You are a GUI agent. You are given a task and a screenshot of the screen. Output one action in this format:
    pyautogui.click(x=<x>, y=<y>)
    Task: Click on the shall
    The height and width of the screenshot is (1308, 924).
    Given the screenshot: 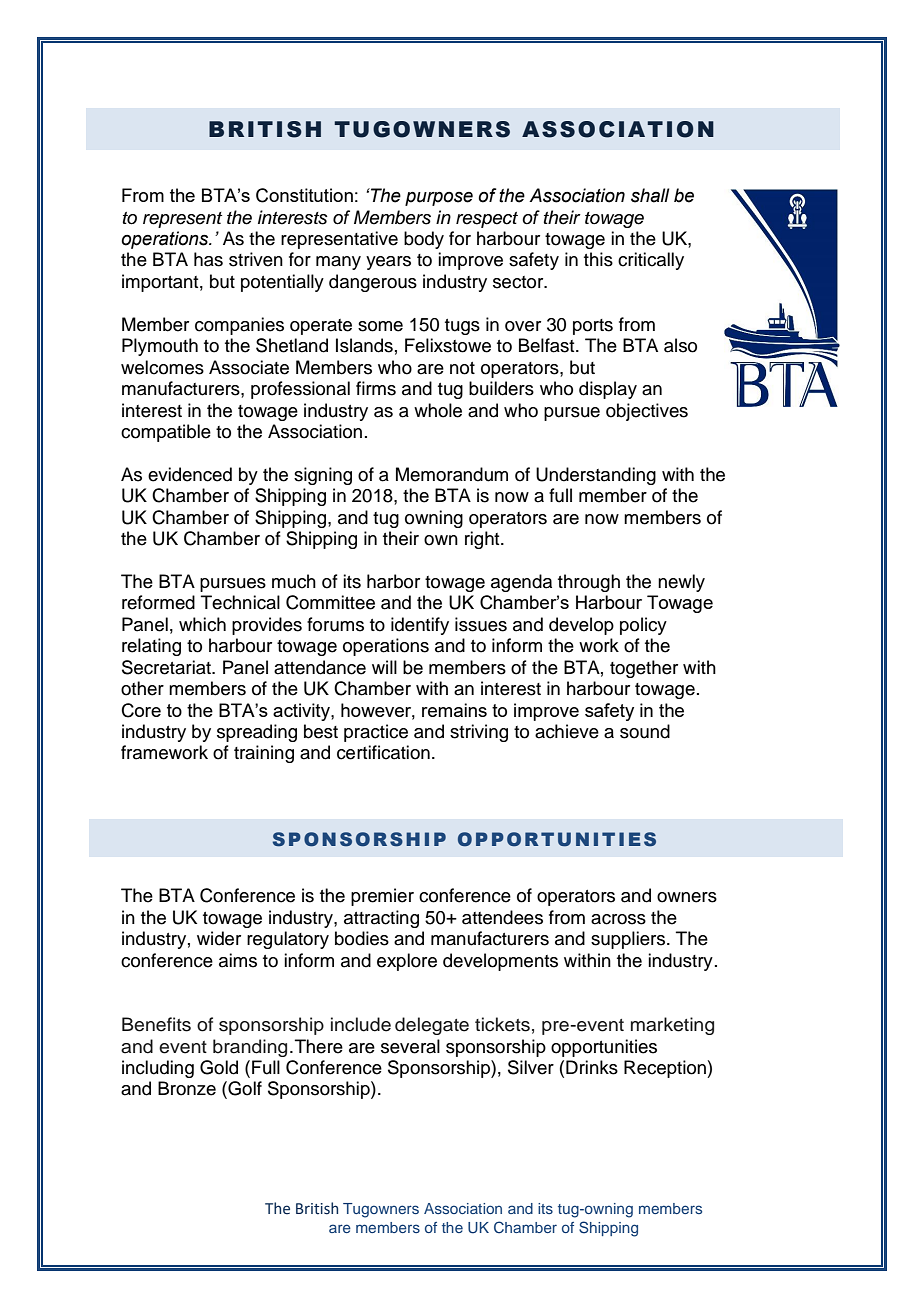 What is the action you would take?
    pyautogui.click(x=650, y=195)
